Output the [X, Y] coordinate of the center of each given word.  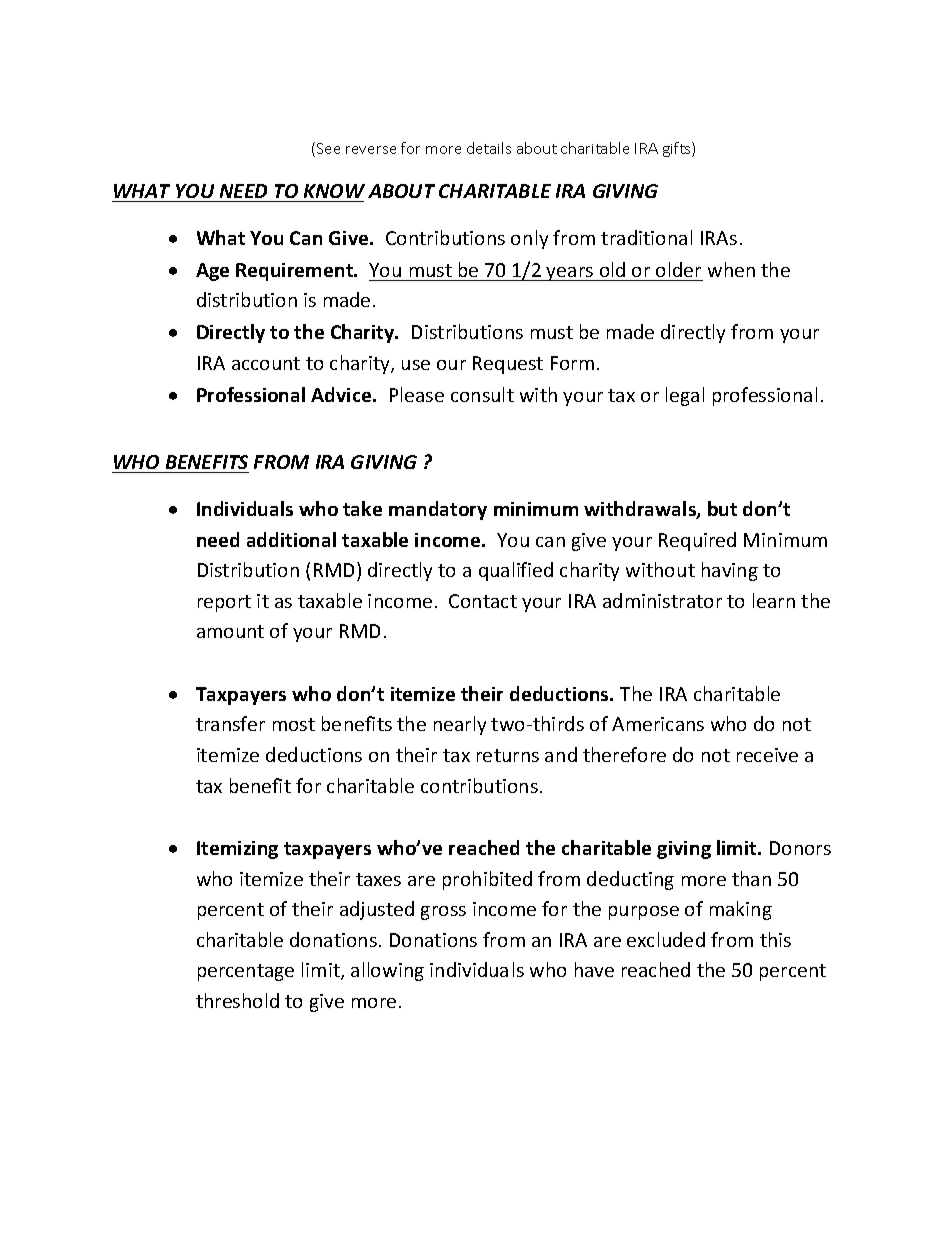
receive [767, 755]
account [266, 363]
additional [291, 539]
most [294, 724]
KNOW [334, 191]
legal [685, 396]
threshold [237, 1000]
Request [508, 365]
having [730, 571]
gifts [678, 149]
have [594, 969]
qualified [516, 571]
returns [508, 755]
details [489, 148]
